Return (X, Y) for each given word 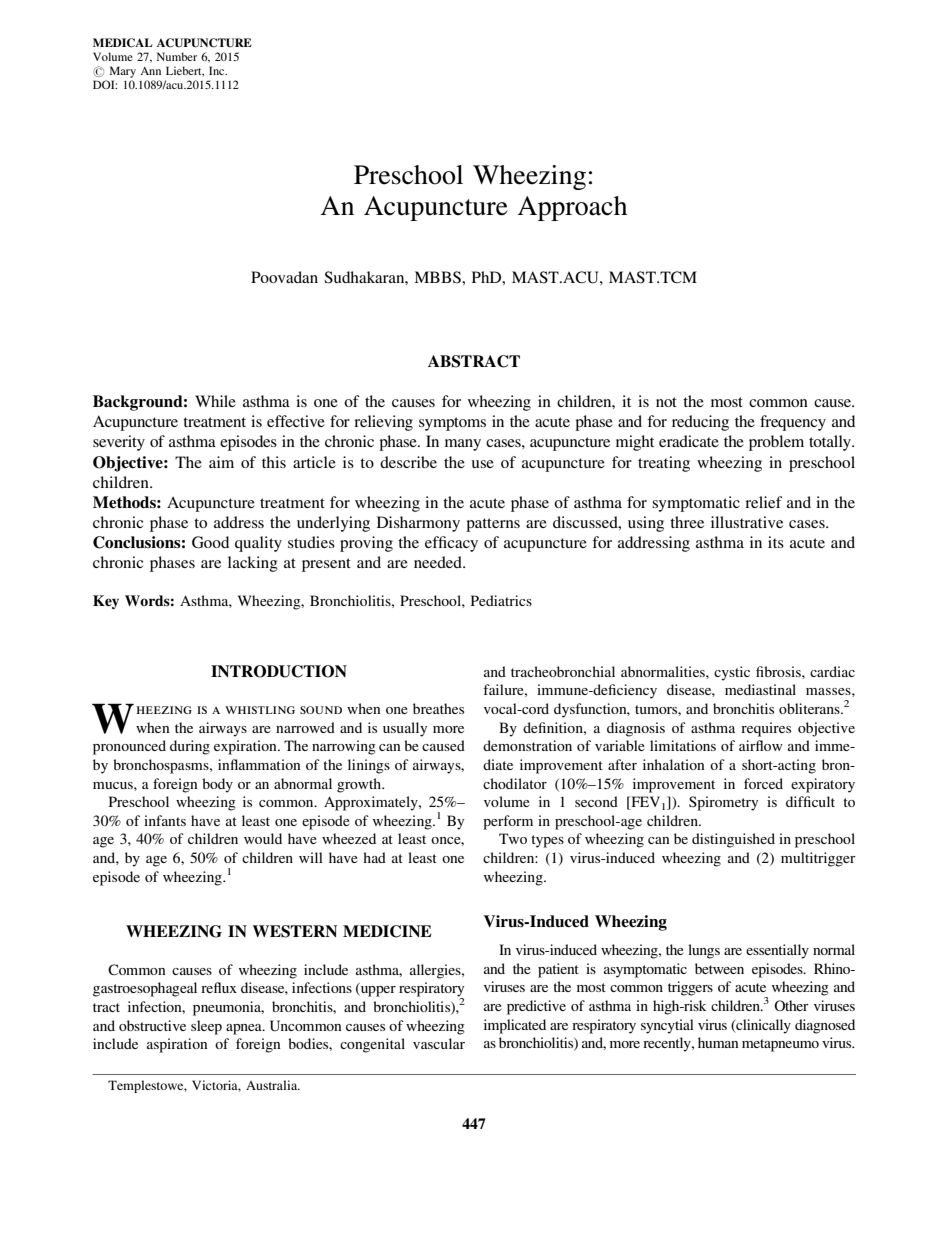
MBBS (438, 277)
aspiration (177, 1045)
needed (439, 562)
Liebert (185, 71)
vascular (439, 1043)
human (718, 1042)
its (776, 542)
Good (210, 542)
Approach (572, 208)
